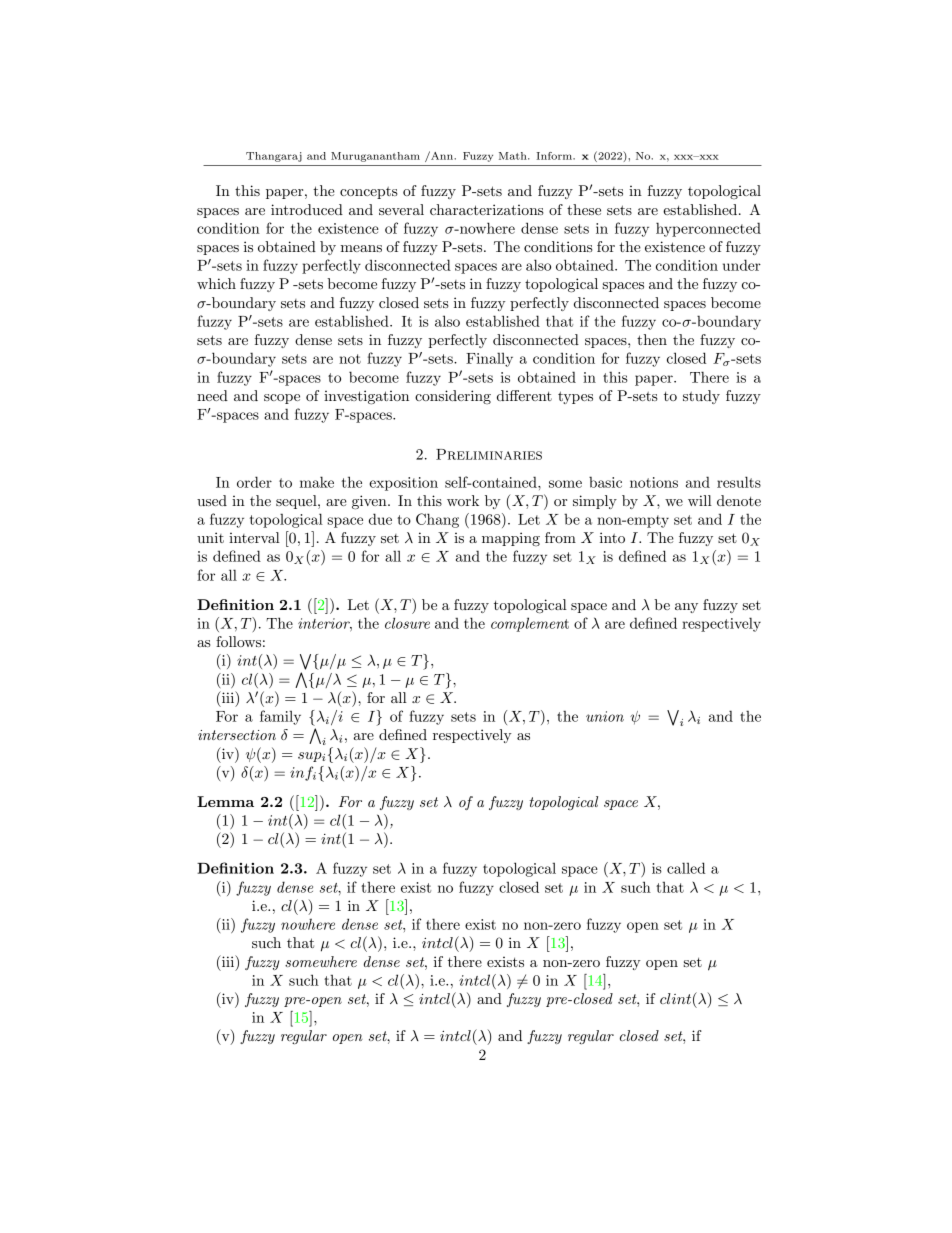 The width and height of the screenshot is (952, 1233). Describe the element at coordinates (307, 209) in the screenshot. I see `introduced` at that location.
